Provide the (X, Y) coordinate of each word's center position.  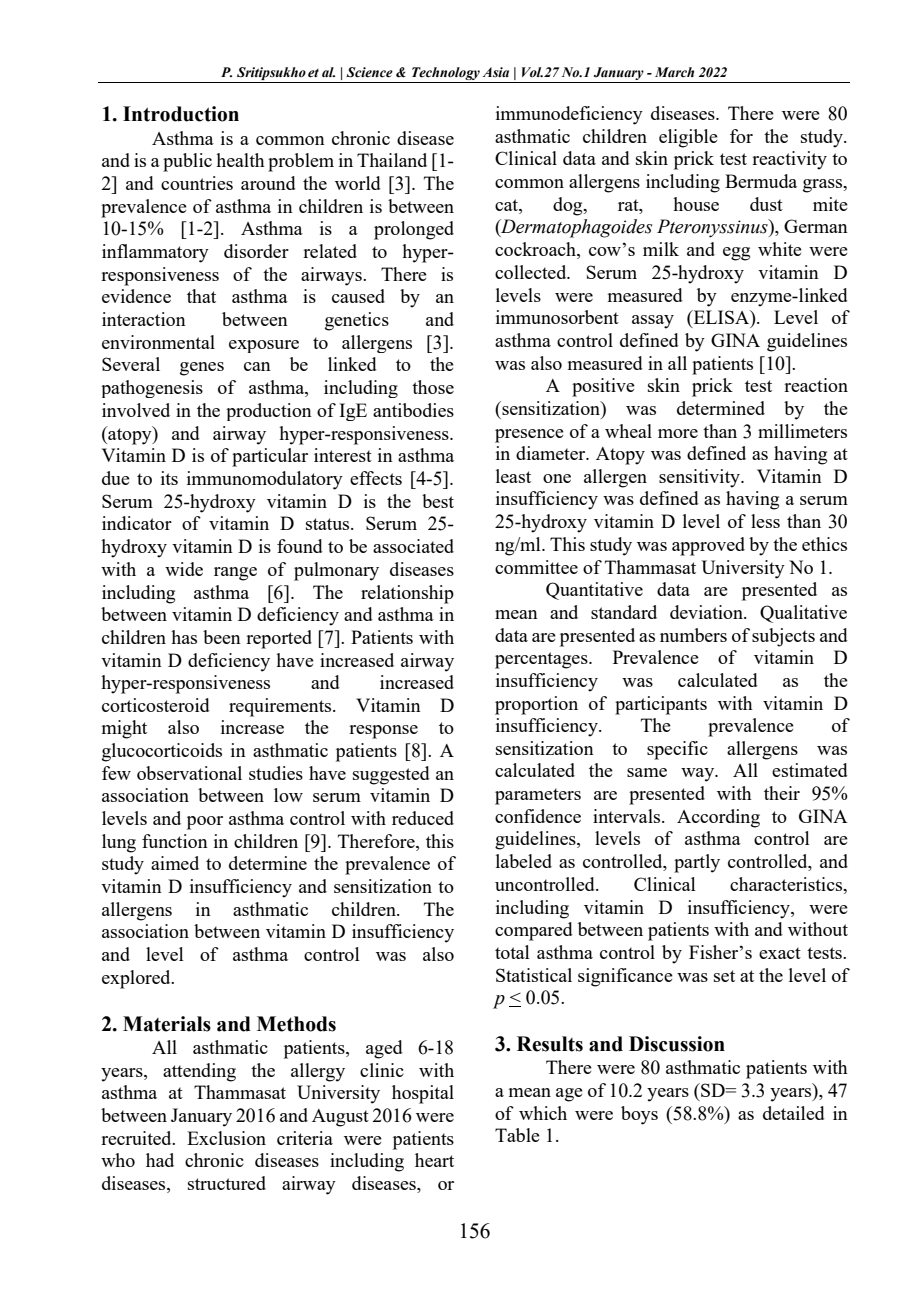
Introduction (181, 114)
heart (434, 1160)
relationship (407, 594)
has (184, 637)
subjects (783, 637)
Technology (445, 75)
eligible (688, 138)
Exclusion (226, 1138)
